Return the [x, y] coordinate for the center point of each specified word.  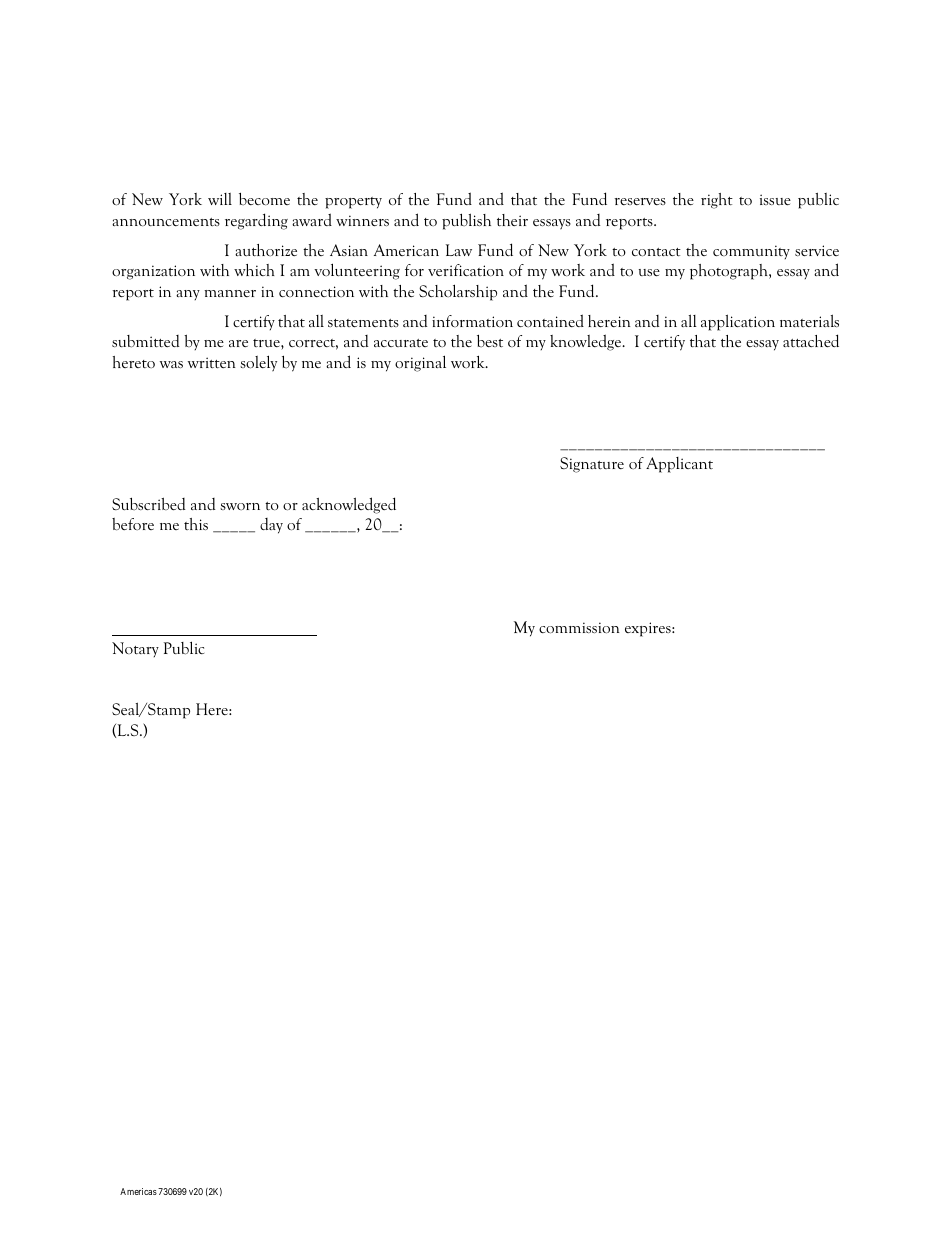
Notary [135, 649]
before [133, 524]
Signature [592, 465]
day [271, 526]
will [220, 199]
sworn [240, 506]
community [751, 252]
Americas [138, 1191]
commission [579, 628]
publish [466, 221]
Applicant [679, 465]
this [196, 524]
